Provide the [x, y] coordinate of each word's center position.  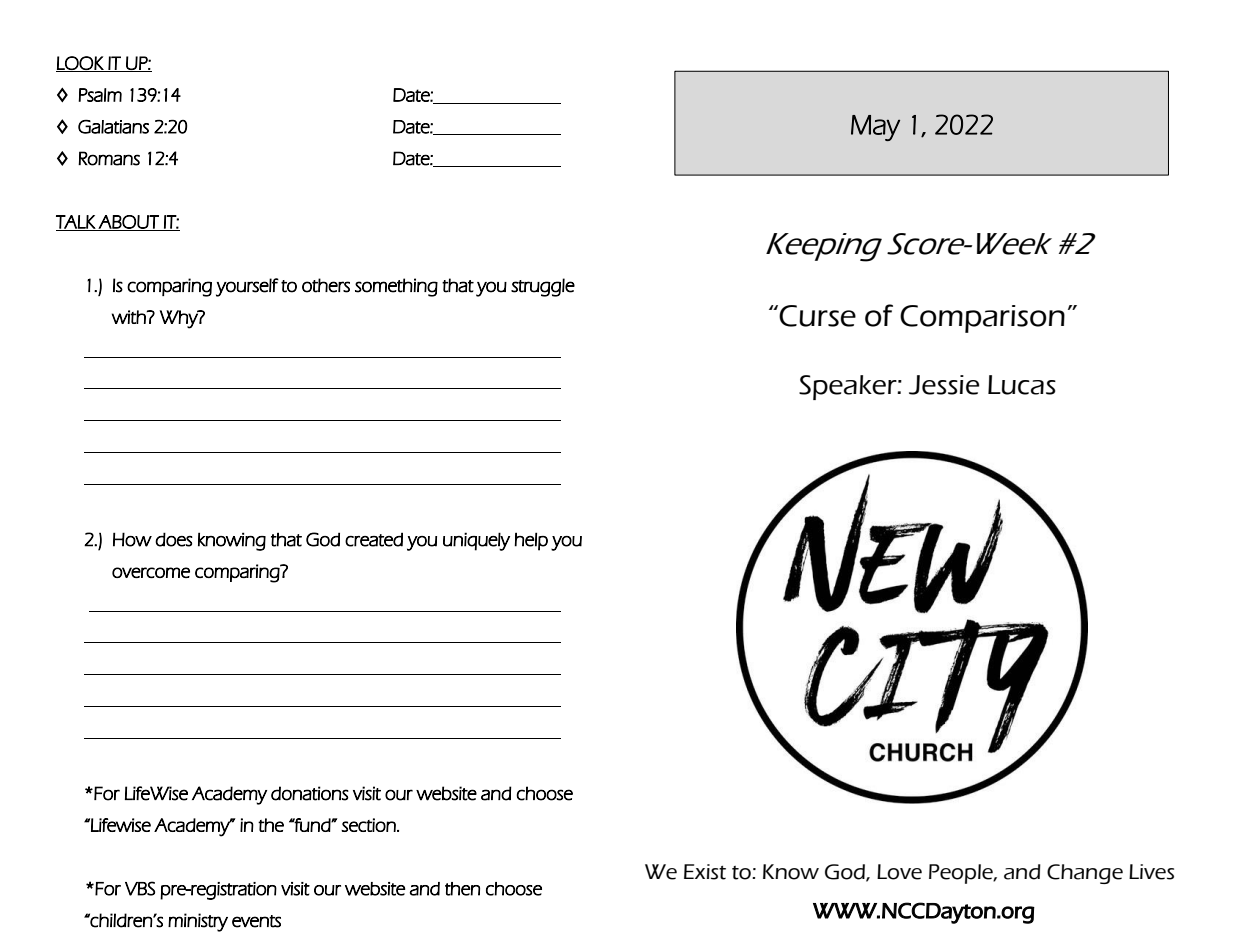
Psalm [100, 95]
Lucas [1022, 385]
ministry [198, 922]
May [875, 128]
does [174, 539]
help [531, 541]
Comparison [982, 319]
